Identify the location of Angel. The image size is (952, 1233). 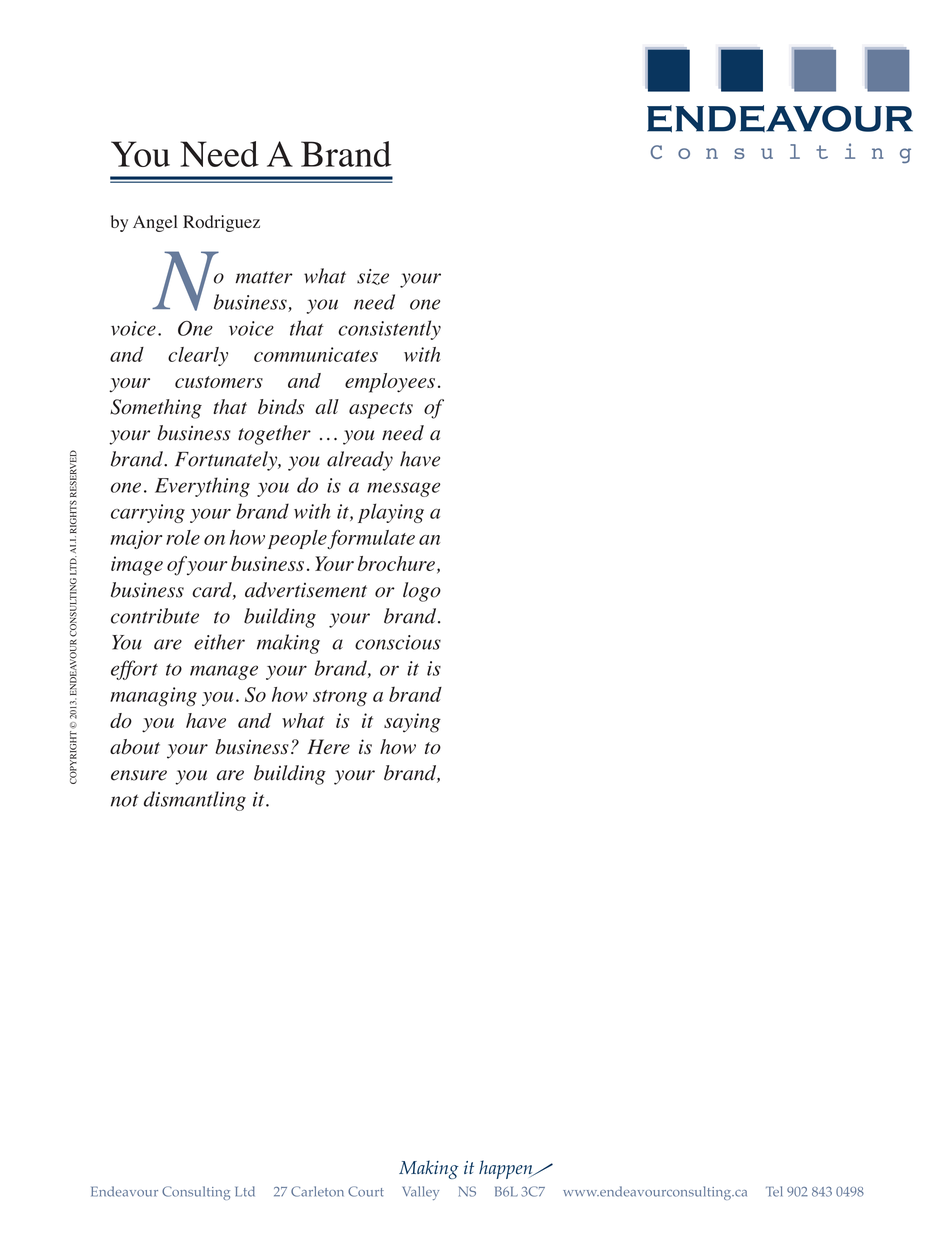
(155, 223).
